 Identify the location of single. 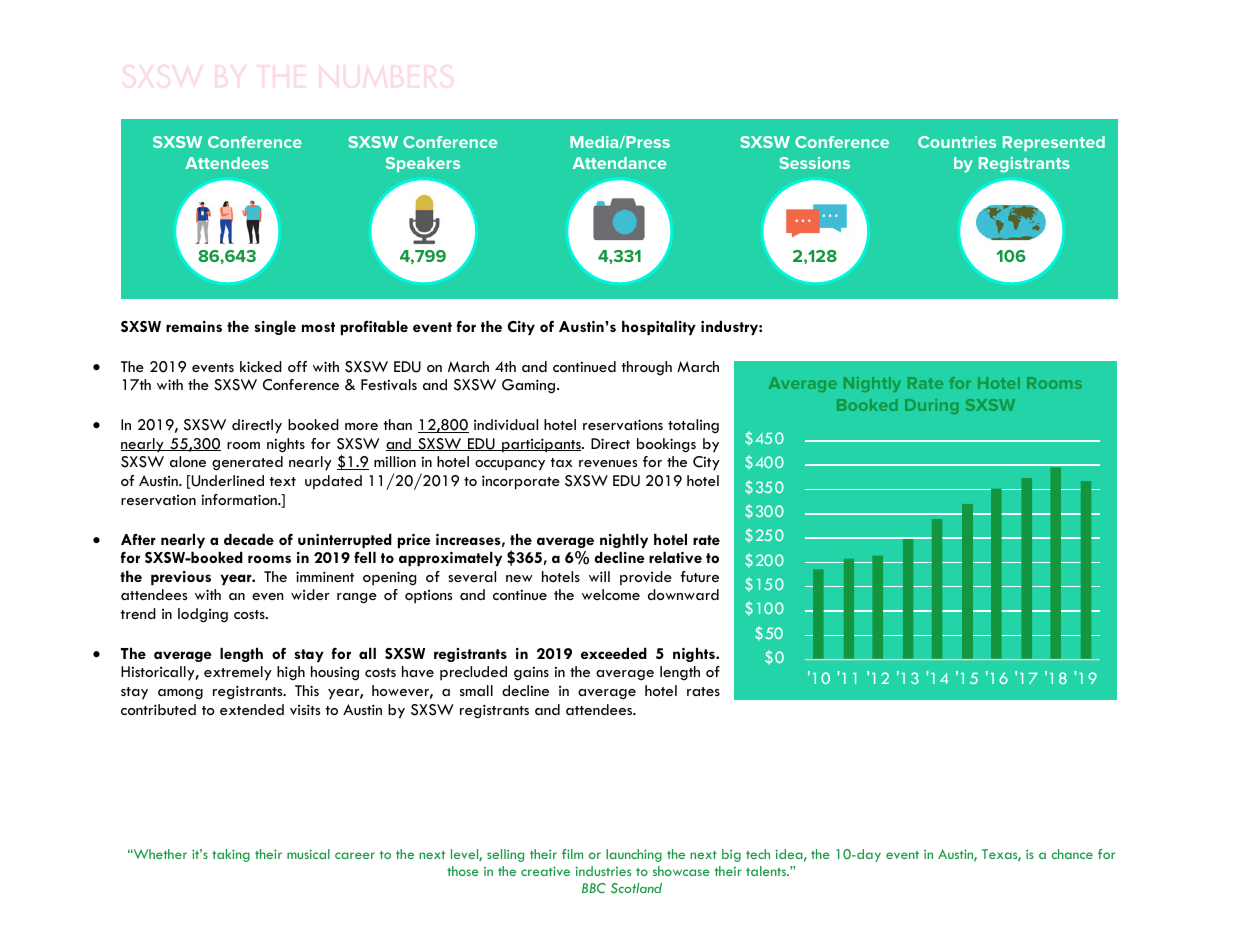
(275, 328).
